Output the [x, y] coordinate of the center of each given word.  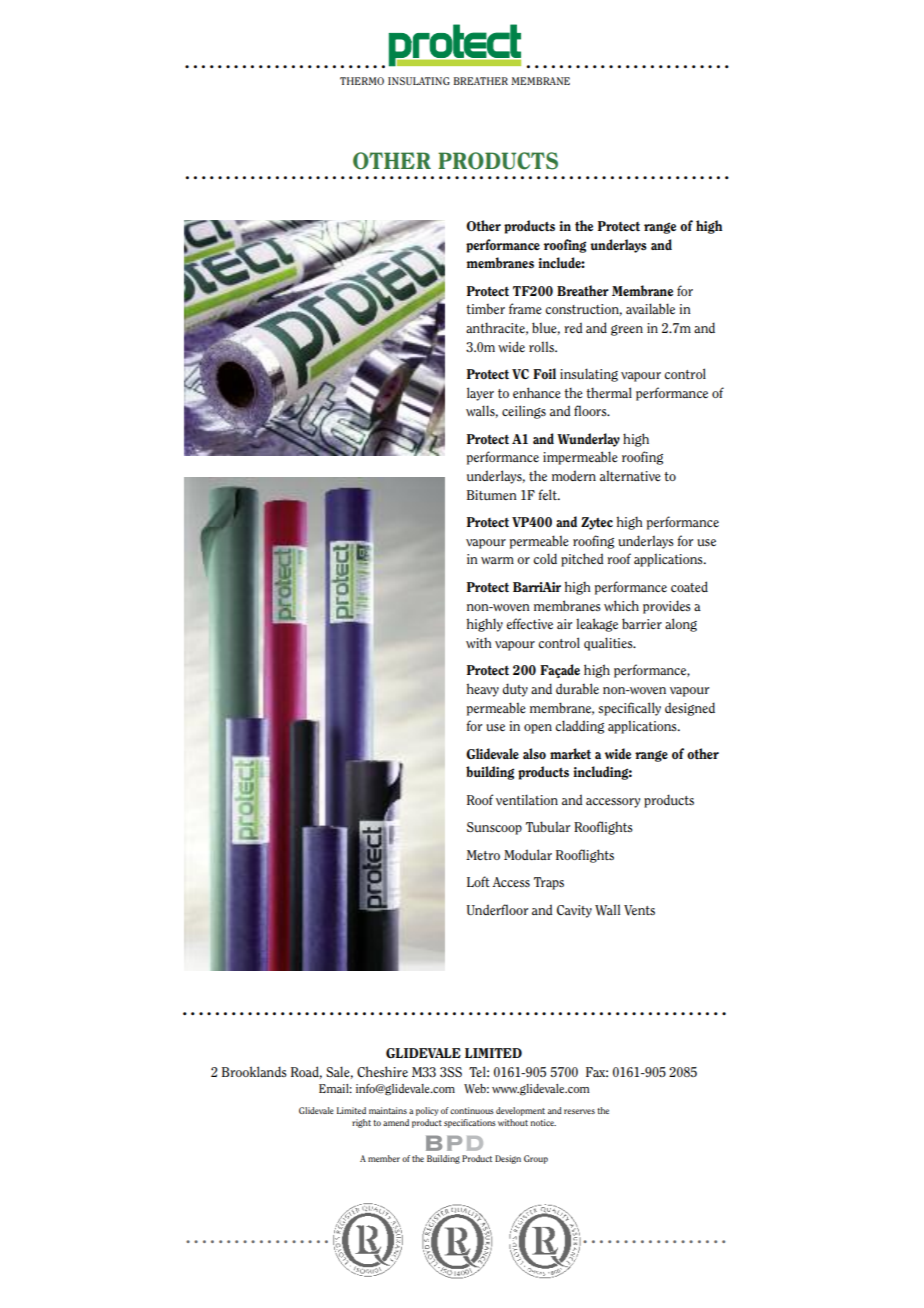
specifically [629, 709]
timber [485, 308]
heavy [483, 690]
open [538, 729]
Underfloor [497, 909]
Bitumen [492, 495]
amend [396, 1122]
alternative [630, 475]
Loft [478, 881]
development [520, 1111]
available [650, 308]
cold [545, 558]
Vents [639, 910]
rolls [542, 346]
